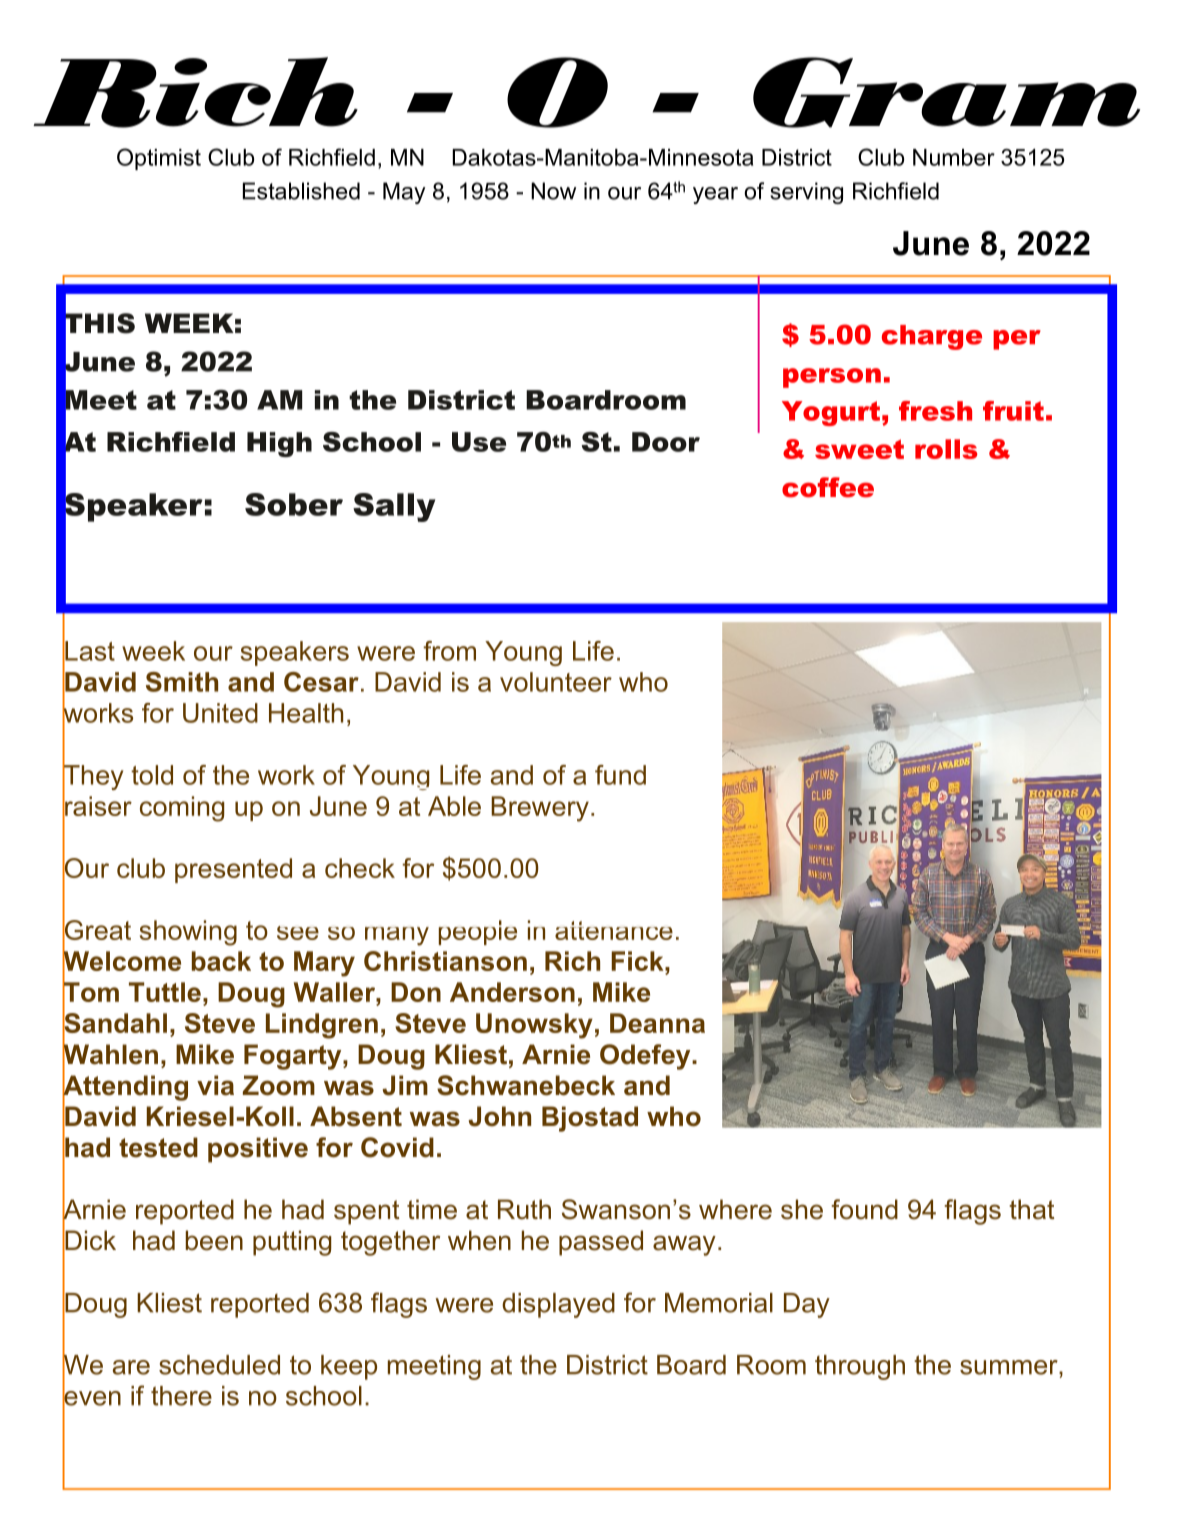  Describe the element at coordinates (828, 487) in the image. I see `coffee` at that location.
